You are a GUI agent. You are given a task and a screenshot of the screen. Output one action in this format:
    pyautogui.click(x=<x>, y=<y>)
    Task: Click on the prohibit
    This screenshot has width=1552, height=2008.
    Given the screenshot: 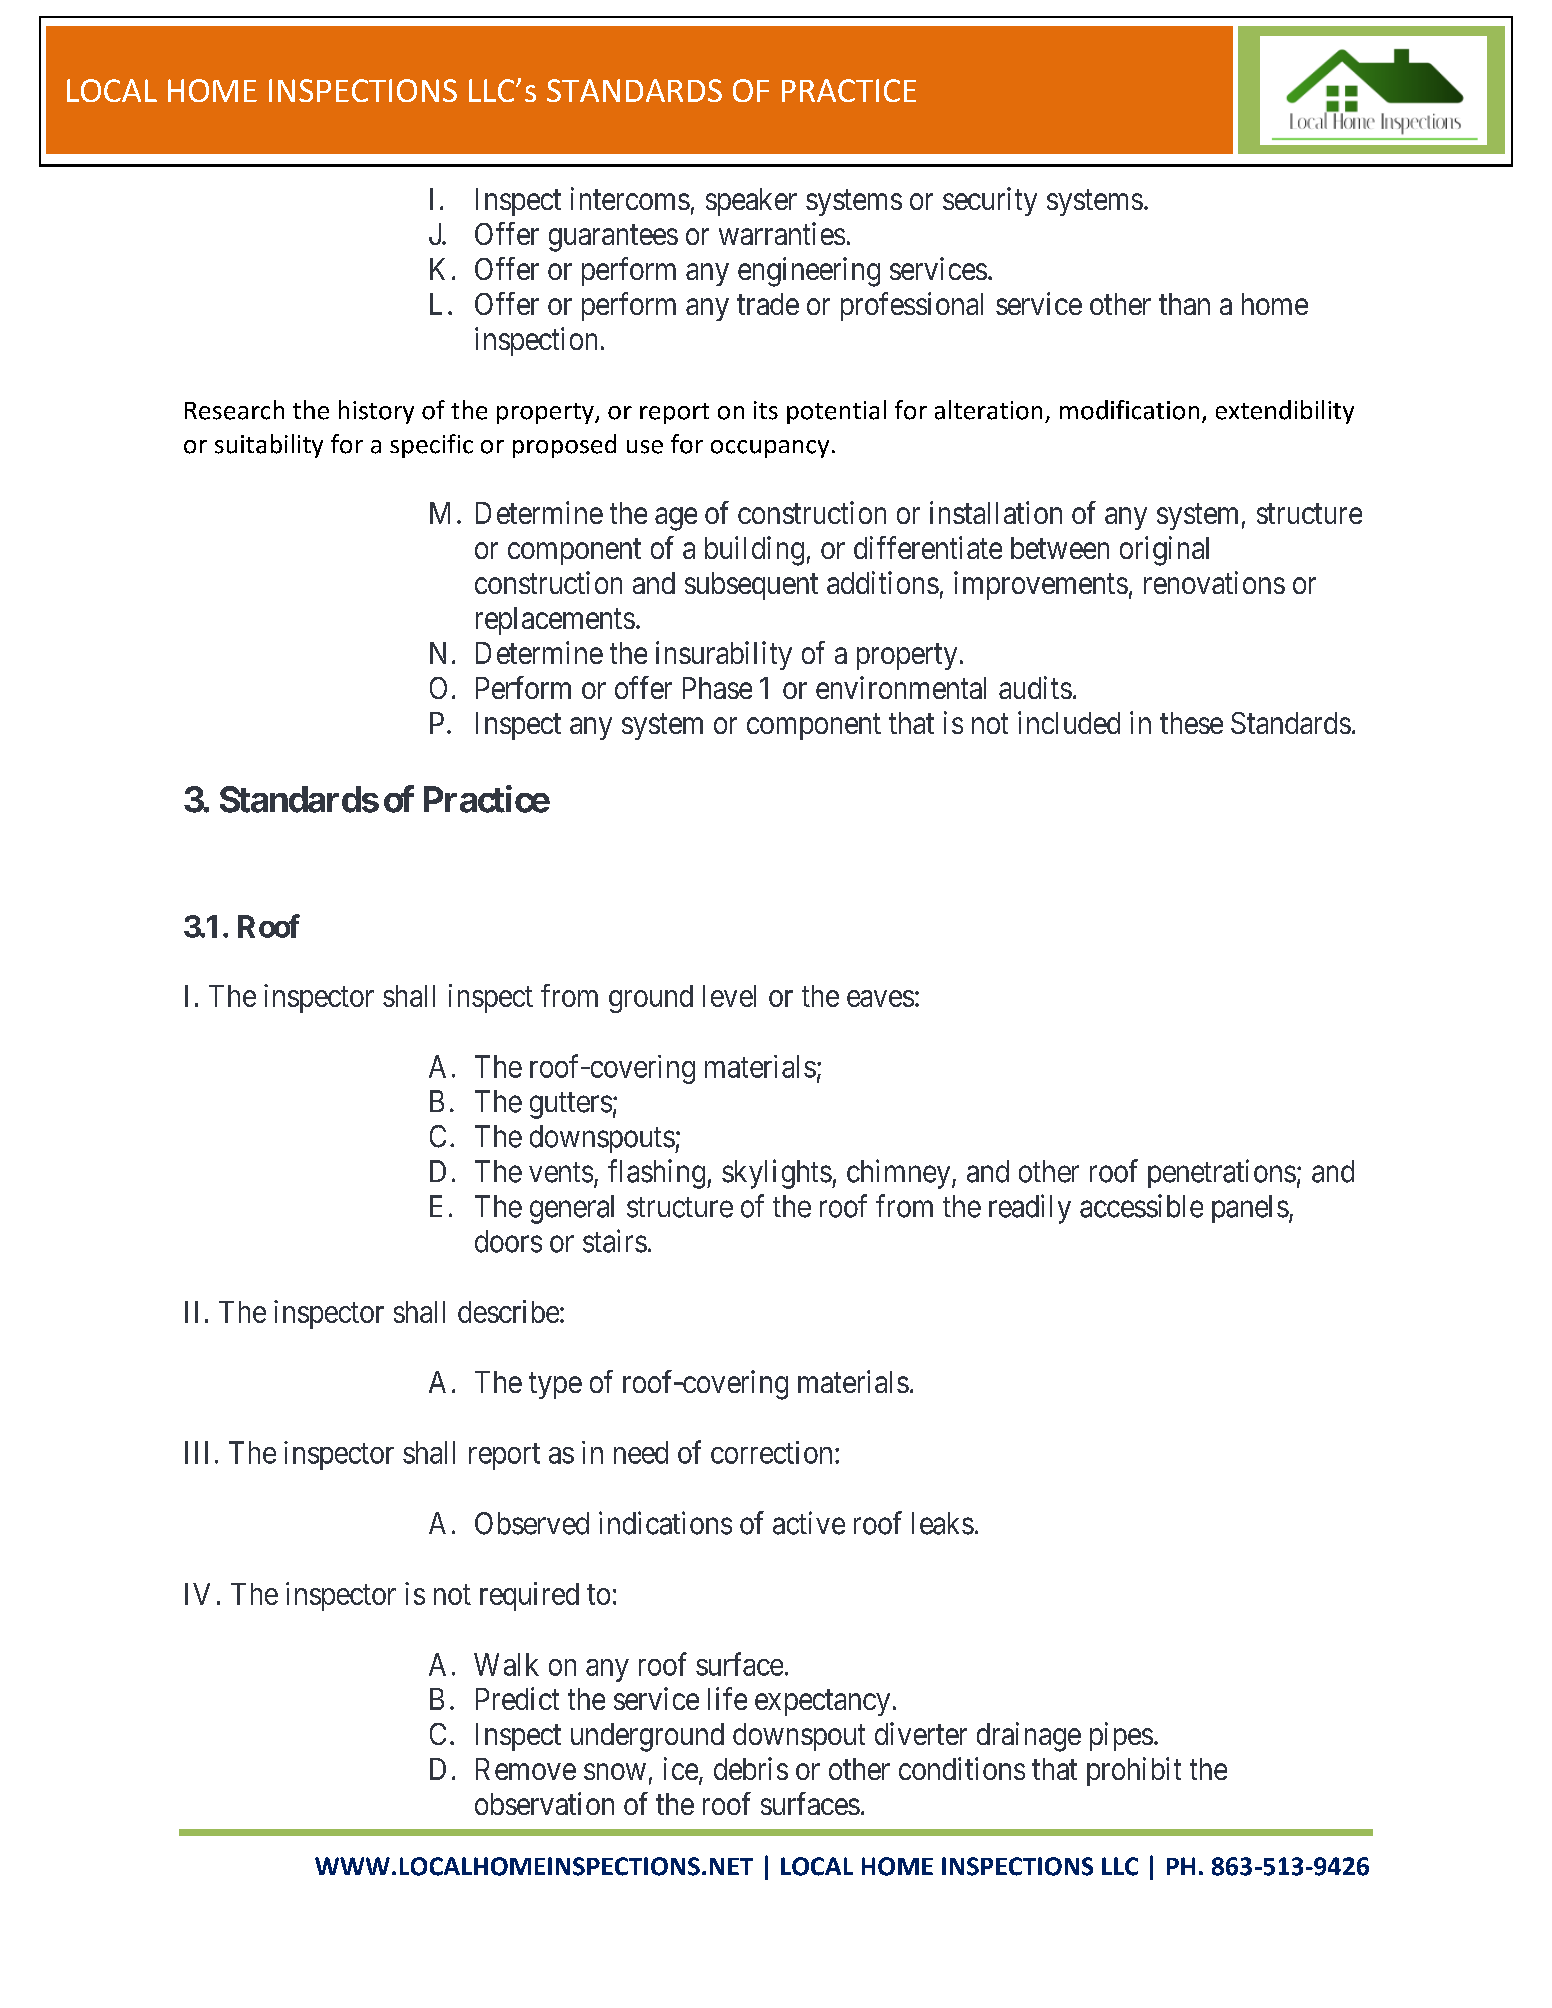 What is the action you would take?
    pyautogui.click(x=1134, y=1771)
